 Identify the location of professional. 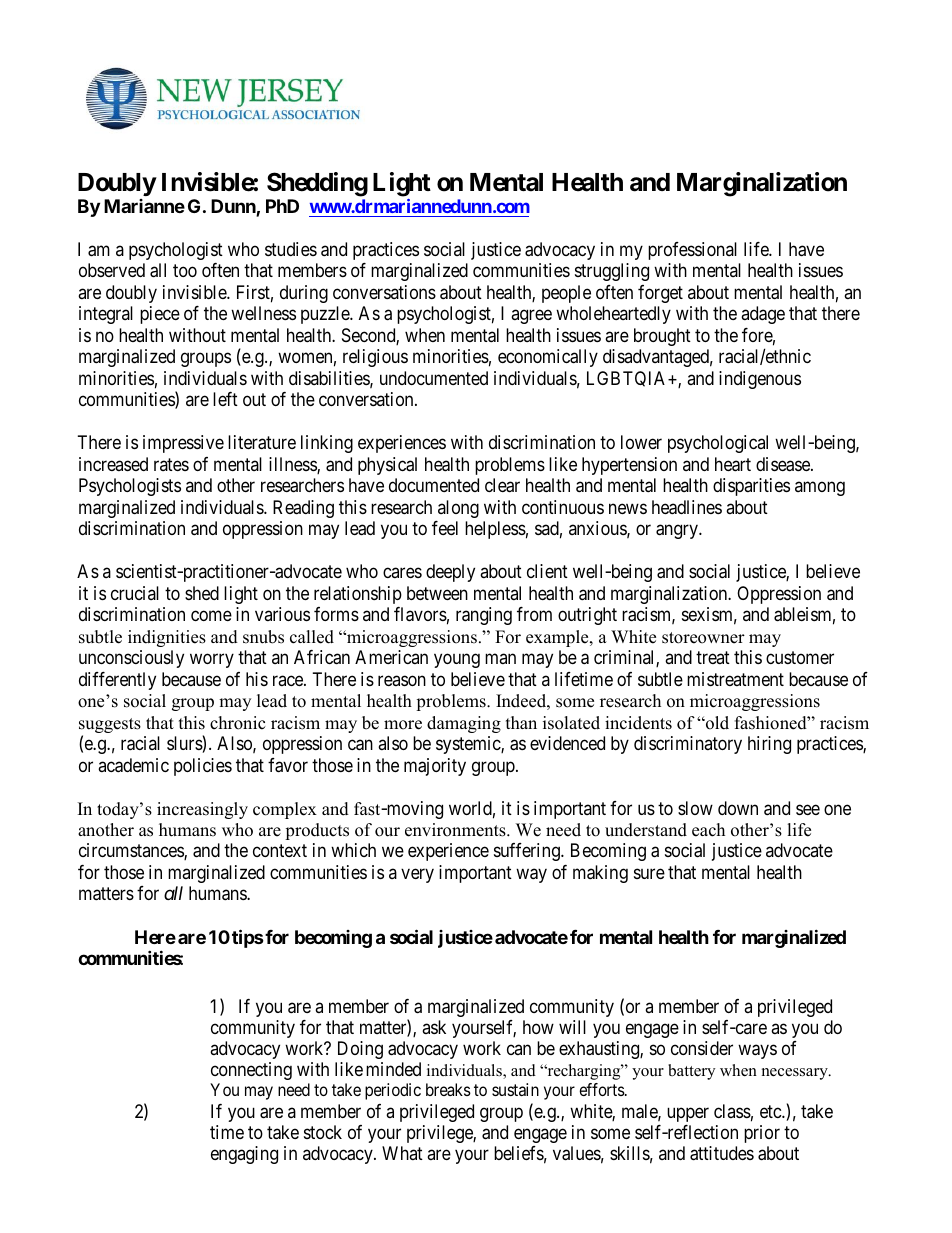
(692, 251).
